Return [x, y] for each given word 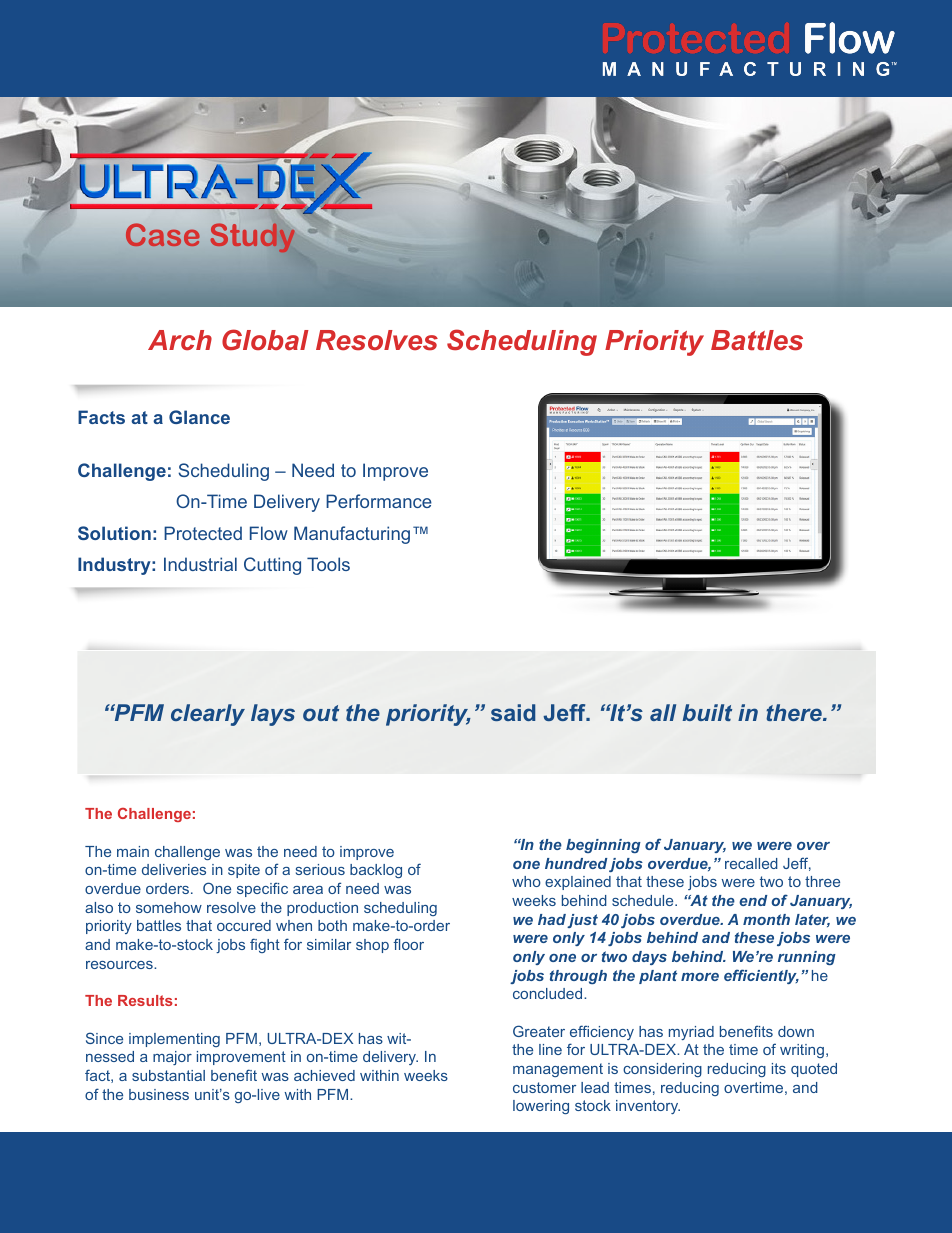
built [707, 712]
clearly [208, 715]
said [513, 712]
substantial [168, 1075]
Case [163, 234]
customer [544, 1087]
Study [253, 238]
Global [265, 340]
